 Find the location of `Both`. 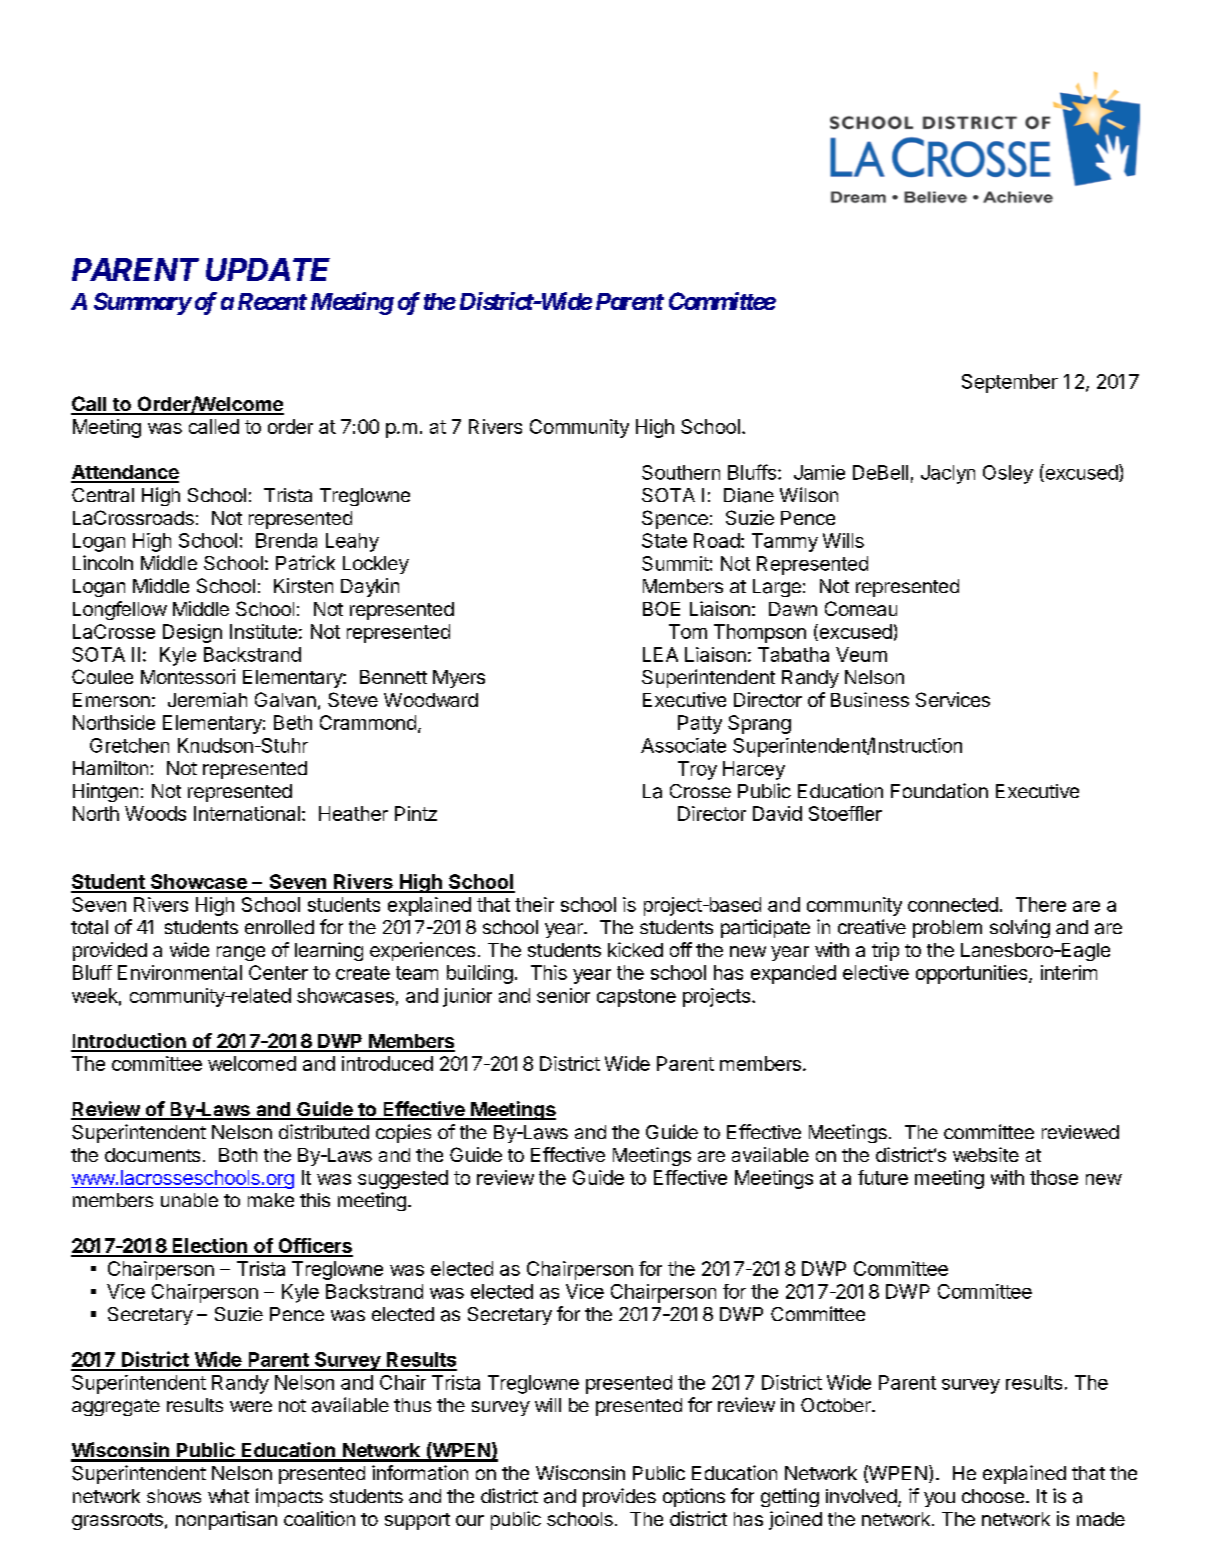

Both is located at coordinates (238, 1155).
